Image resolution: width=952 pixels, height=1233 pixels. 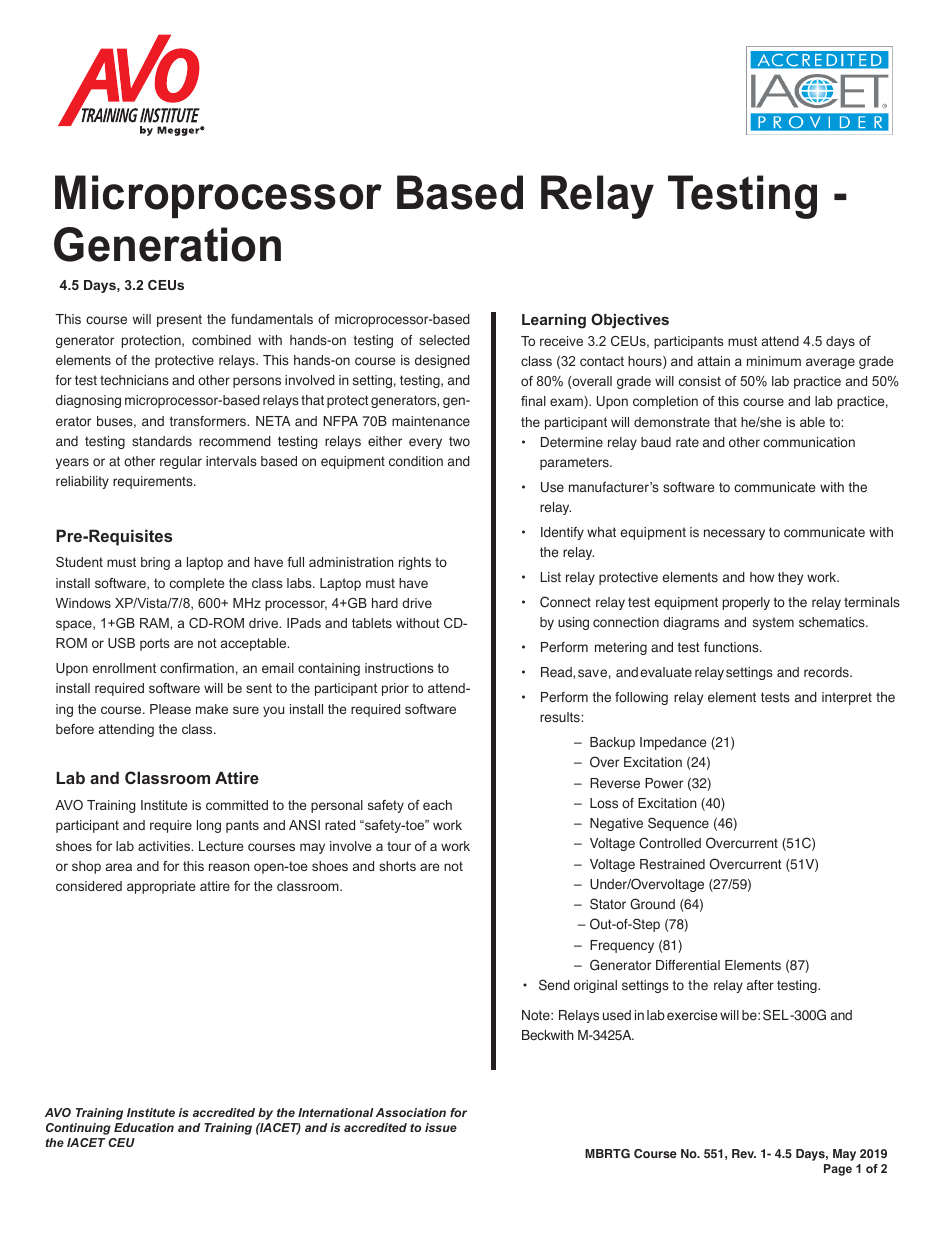 I want to click on minimum, so click(x=774, y=361).
